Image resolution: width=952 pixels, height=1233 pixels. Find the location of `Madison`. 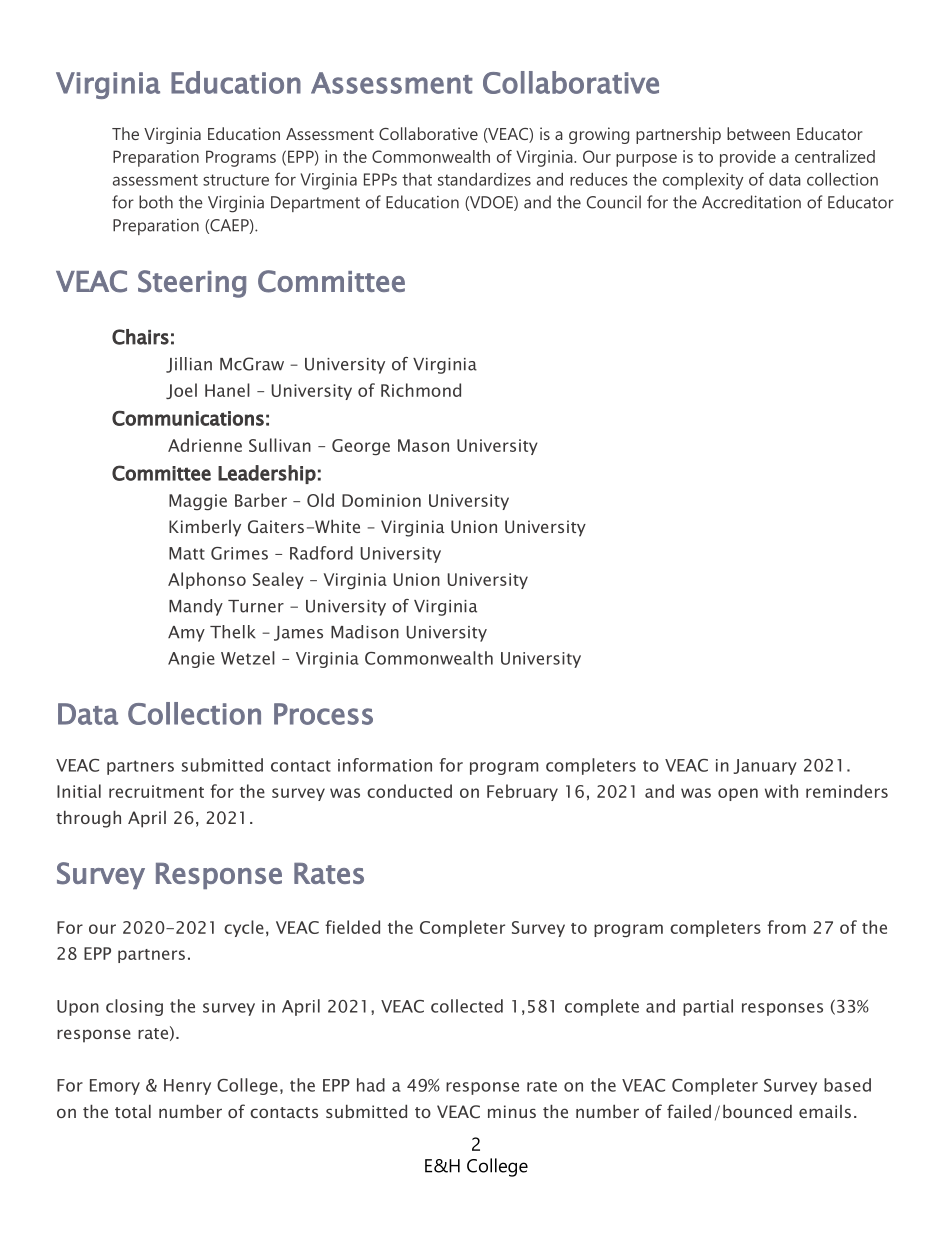

Madison is located at coordinates (365, 632).
